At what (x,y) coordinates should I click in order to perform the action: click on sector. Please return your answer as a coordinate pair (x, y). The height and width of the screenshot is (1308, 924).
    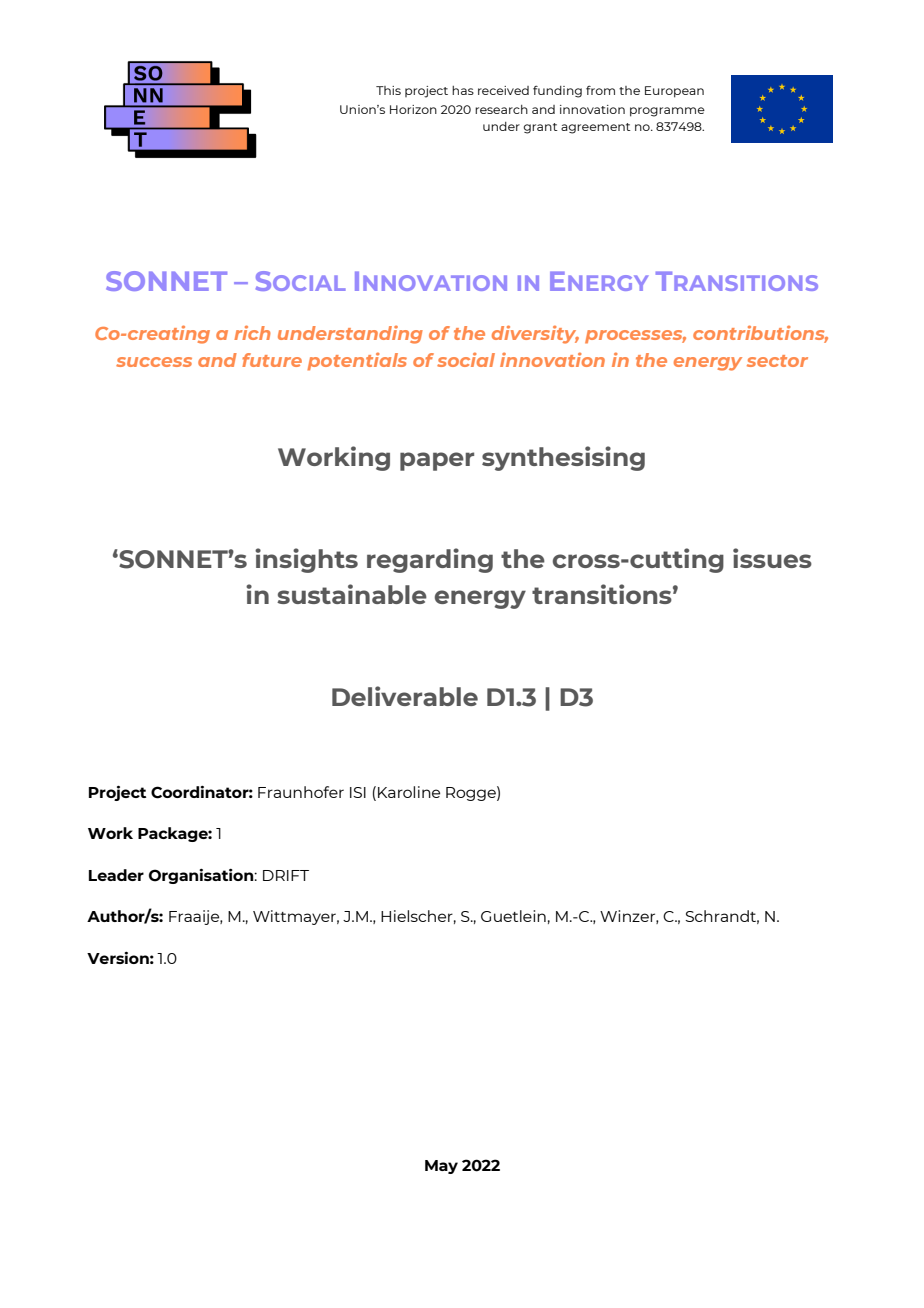
    Looking at the image, I should click on (777, 361).
